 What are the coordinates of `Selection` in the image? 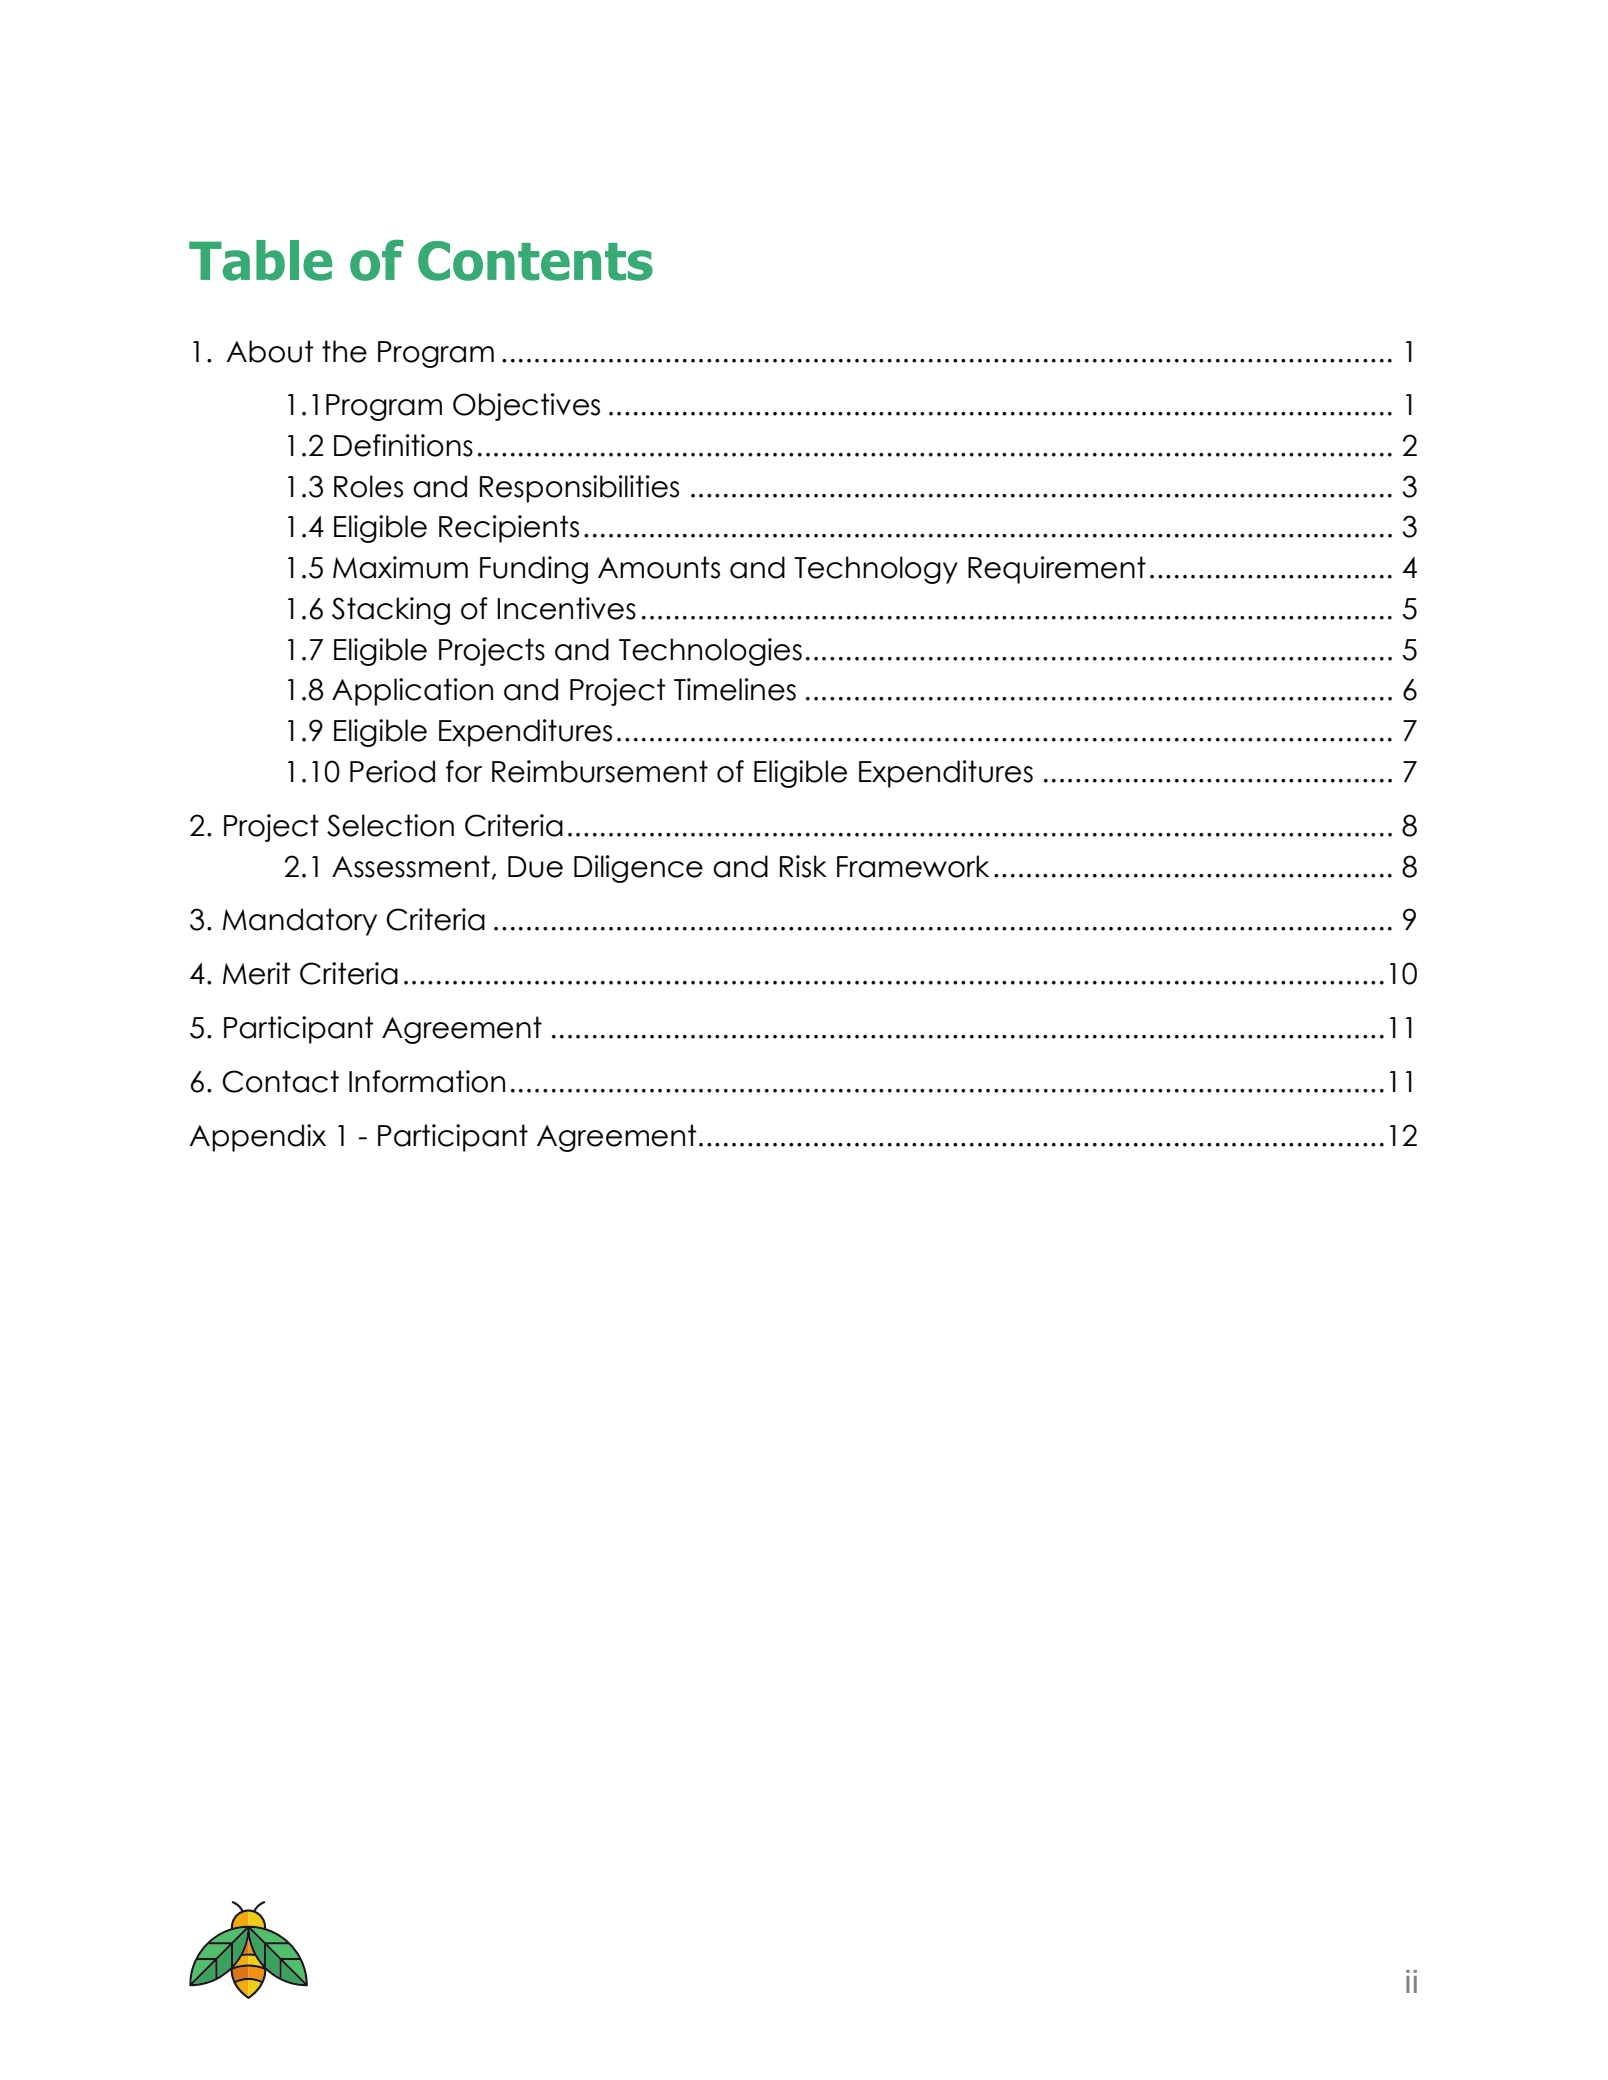 It's located at (390, 825).
